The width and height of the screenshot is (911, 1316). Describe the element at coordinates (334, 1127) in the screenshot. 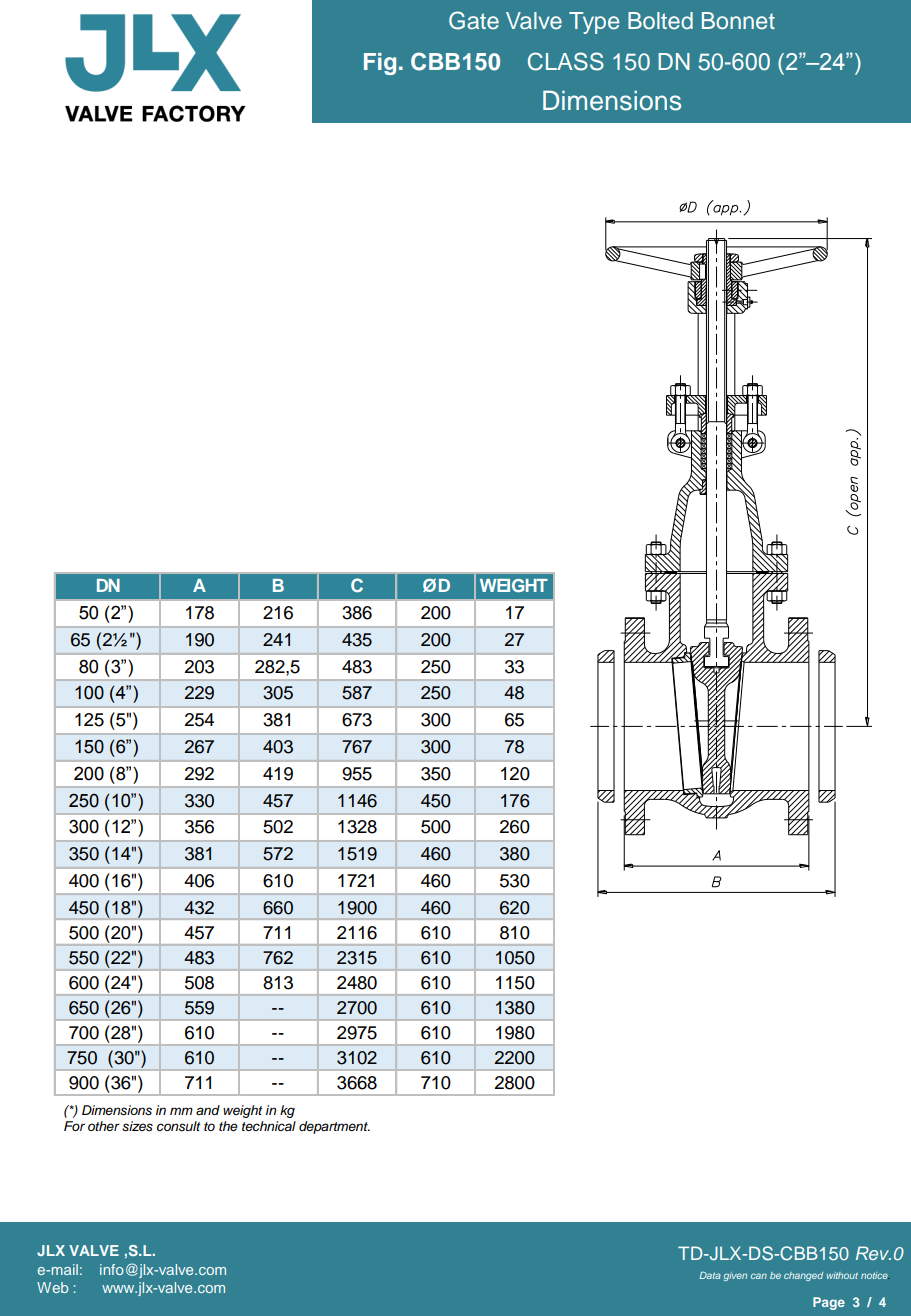

I see `department` at that location.
